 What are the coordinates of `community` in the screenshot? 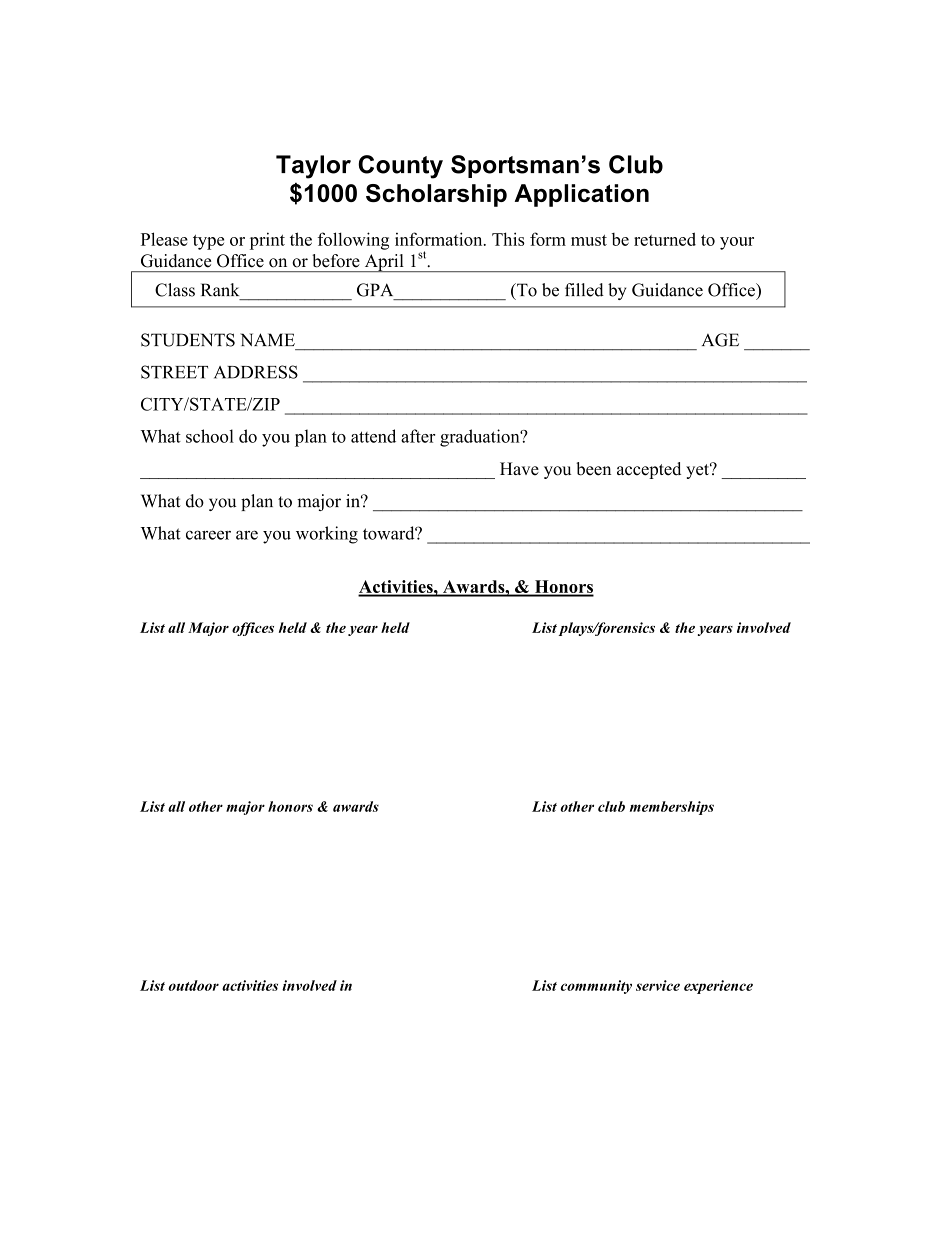 It's located at (596, 987).
